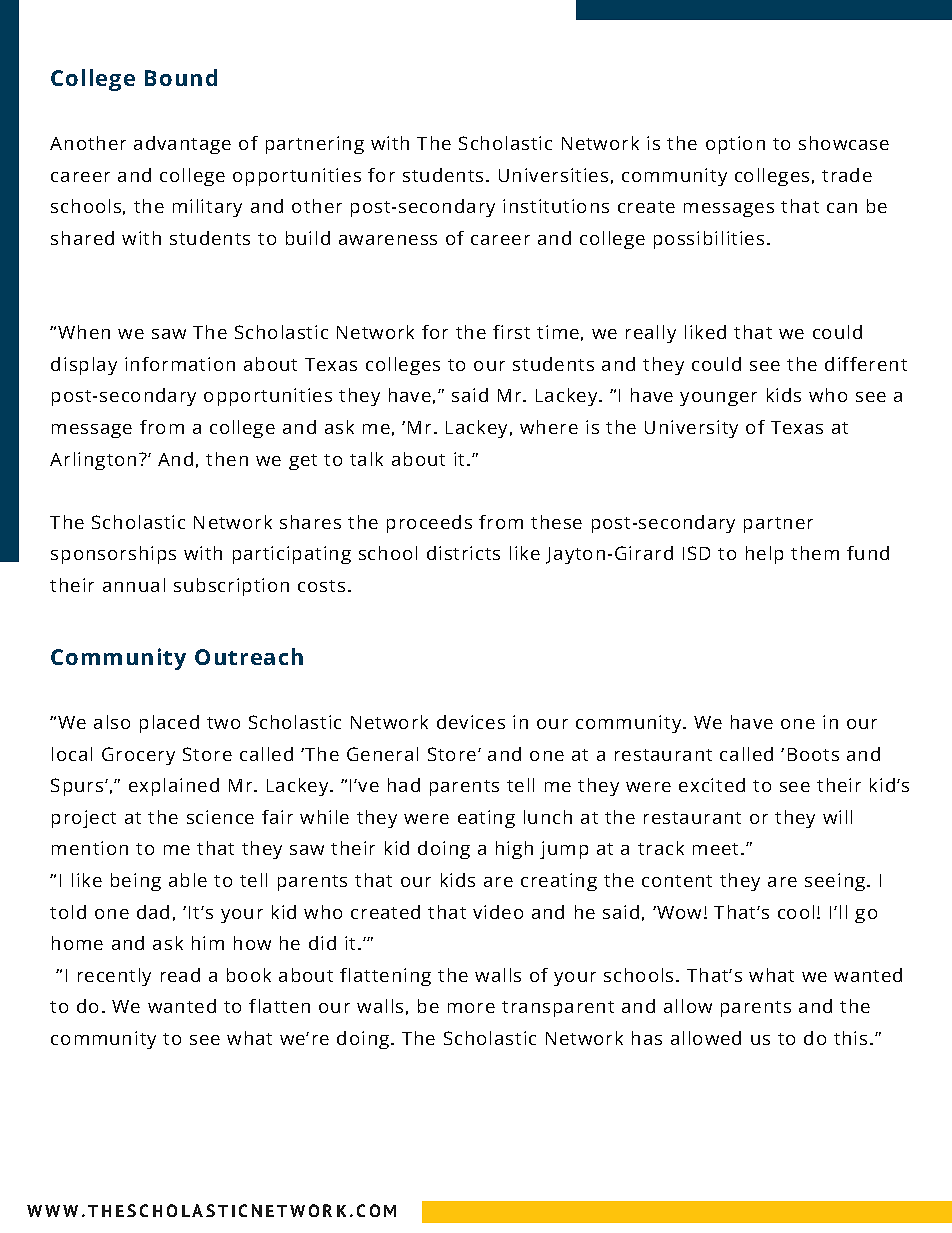 The height and width of the document is (1233, 952). I want to click on sponsorships, so click(113, 555).
